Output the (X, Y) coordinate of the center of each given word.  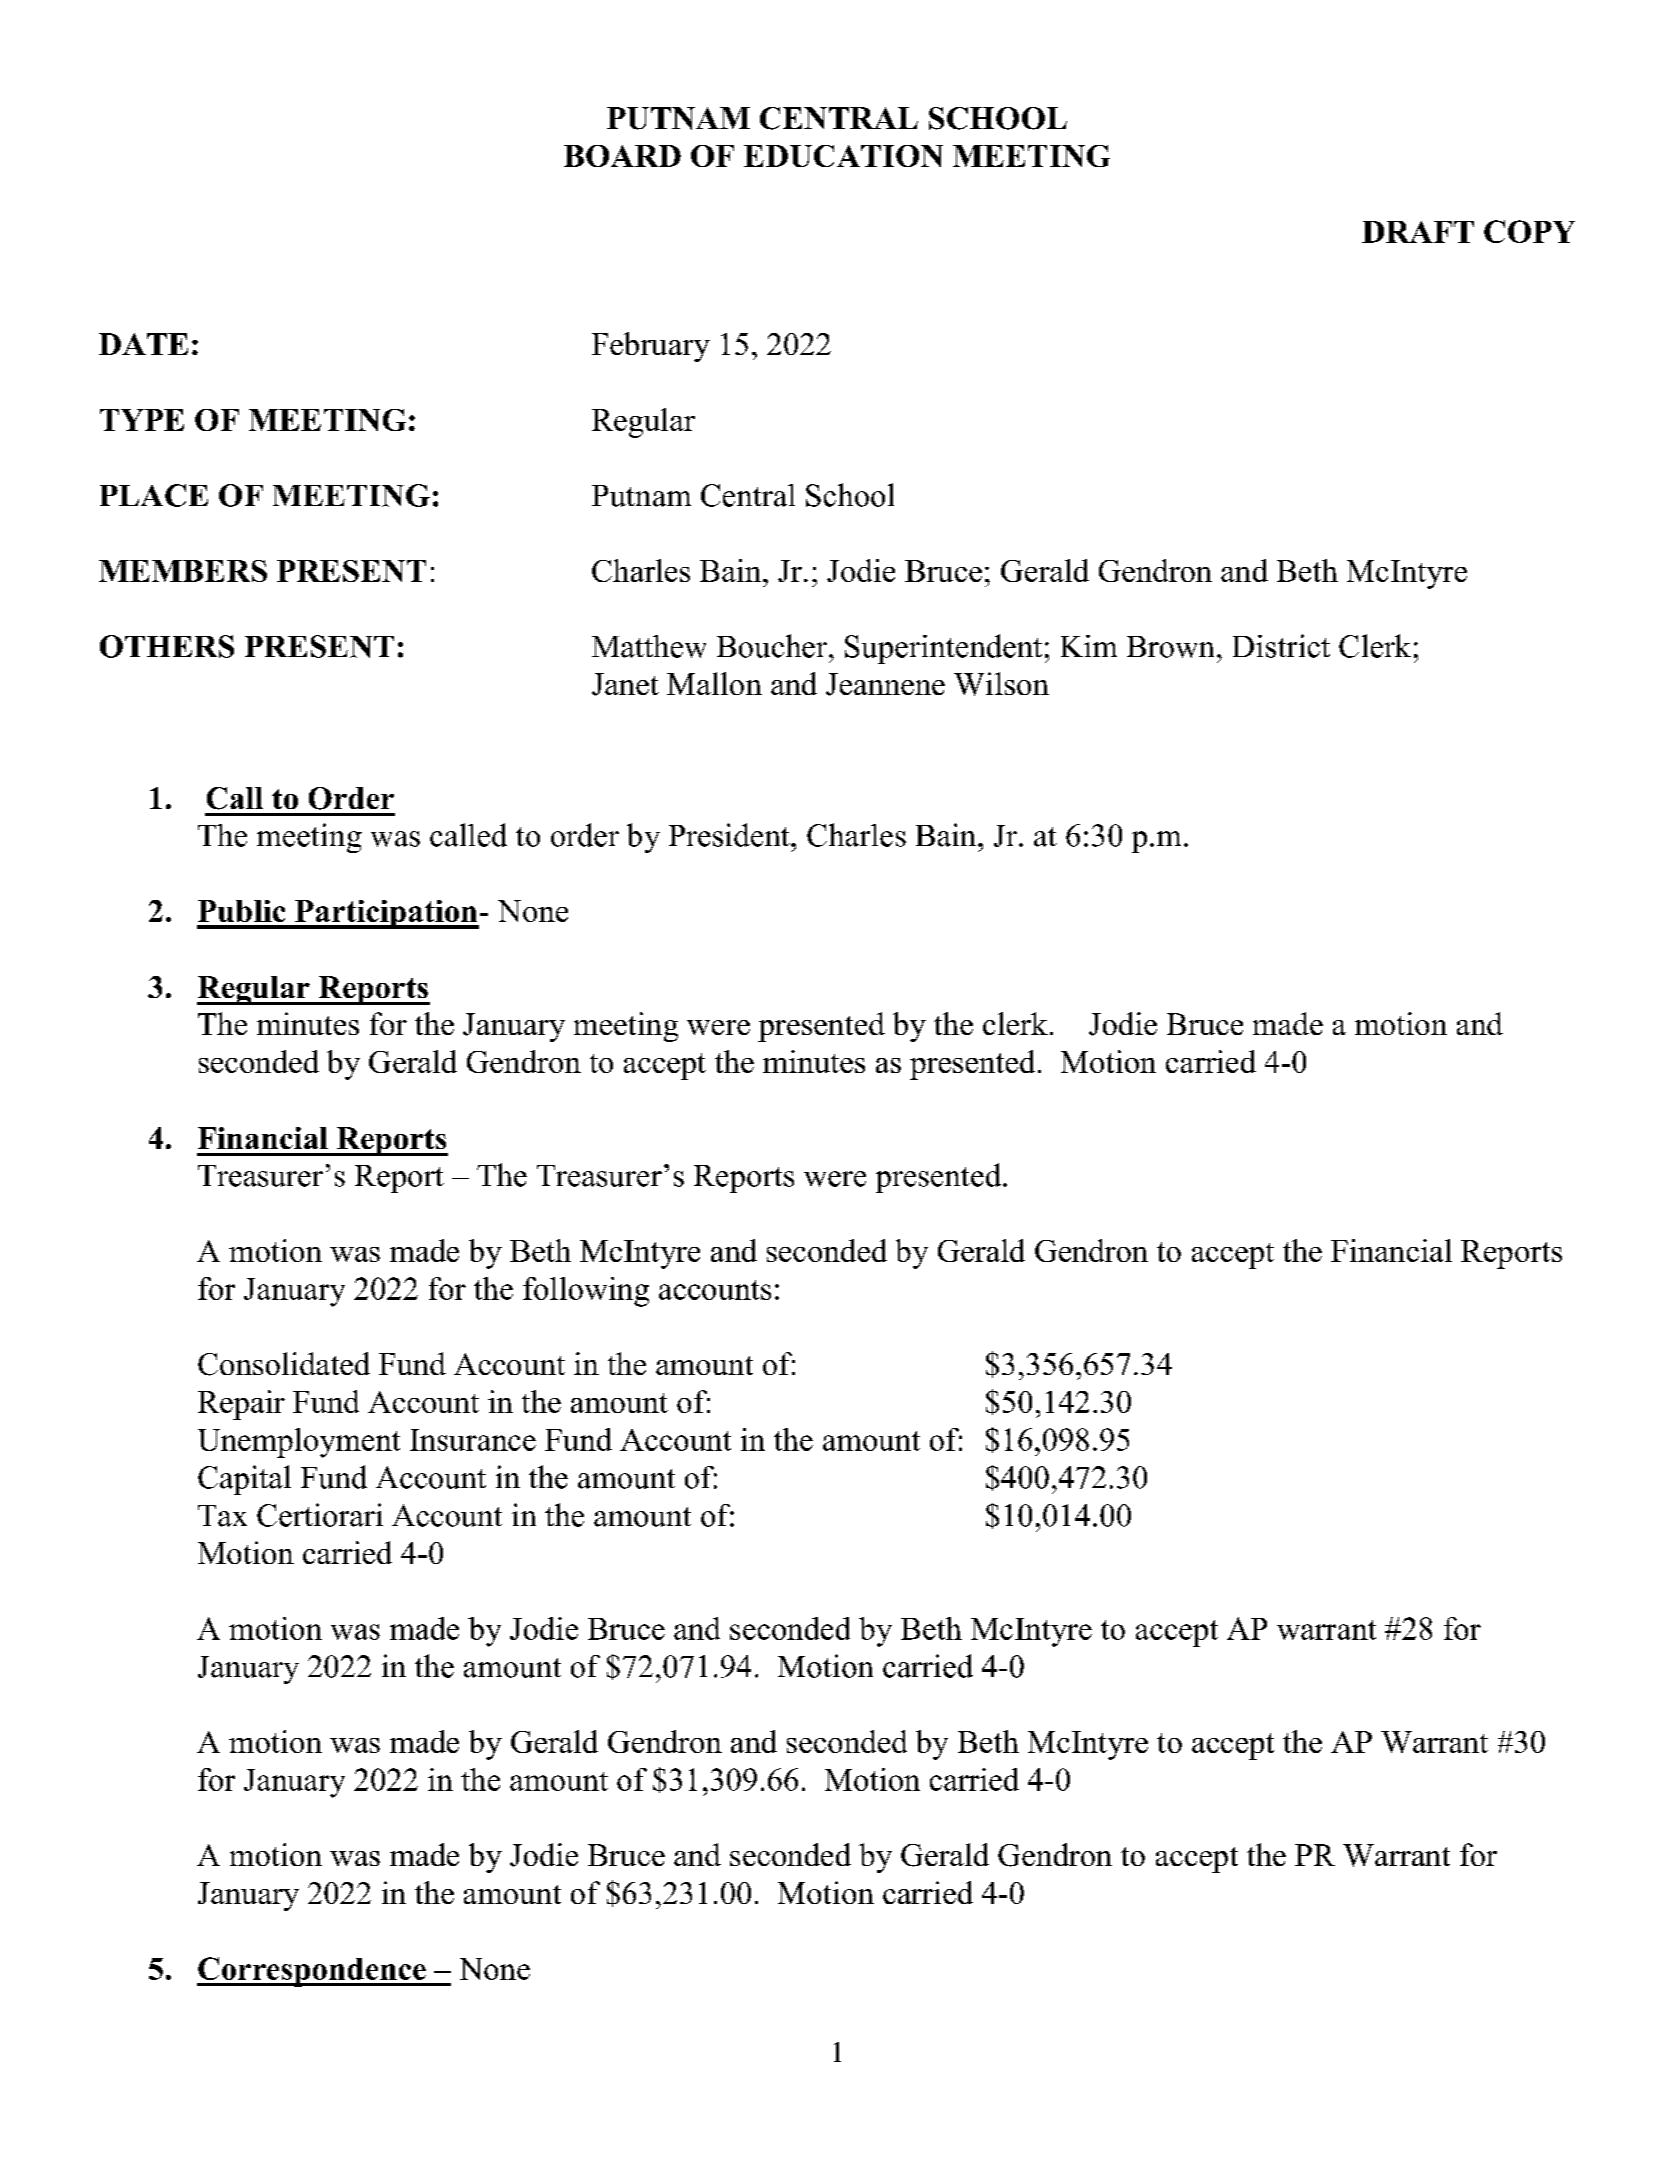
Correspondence (312, 1972)
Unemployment (299, 1443)
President (730, 835)
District (1281, 646)
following (586, 1292)
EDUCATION (843, 156)
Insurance (473, 1440)
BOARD (622, 156)
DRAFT (1418, 232)
